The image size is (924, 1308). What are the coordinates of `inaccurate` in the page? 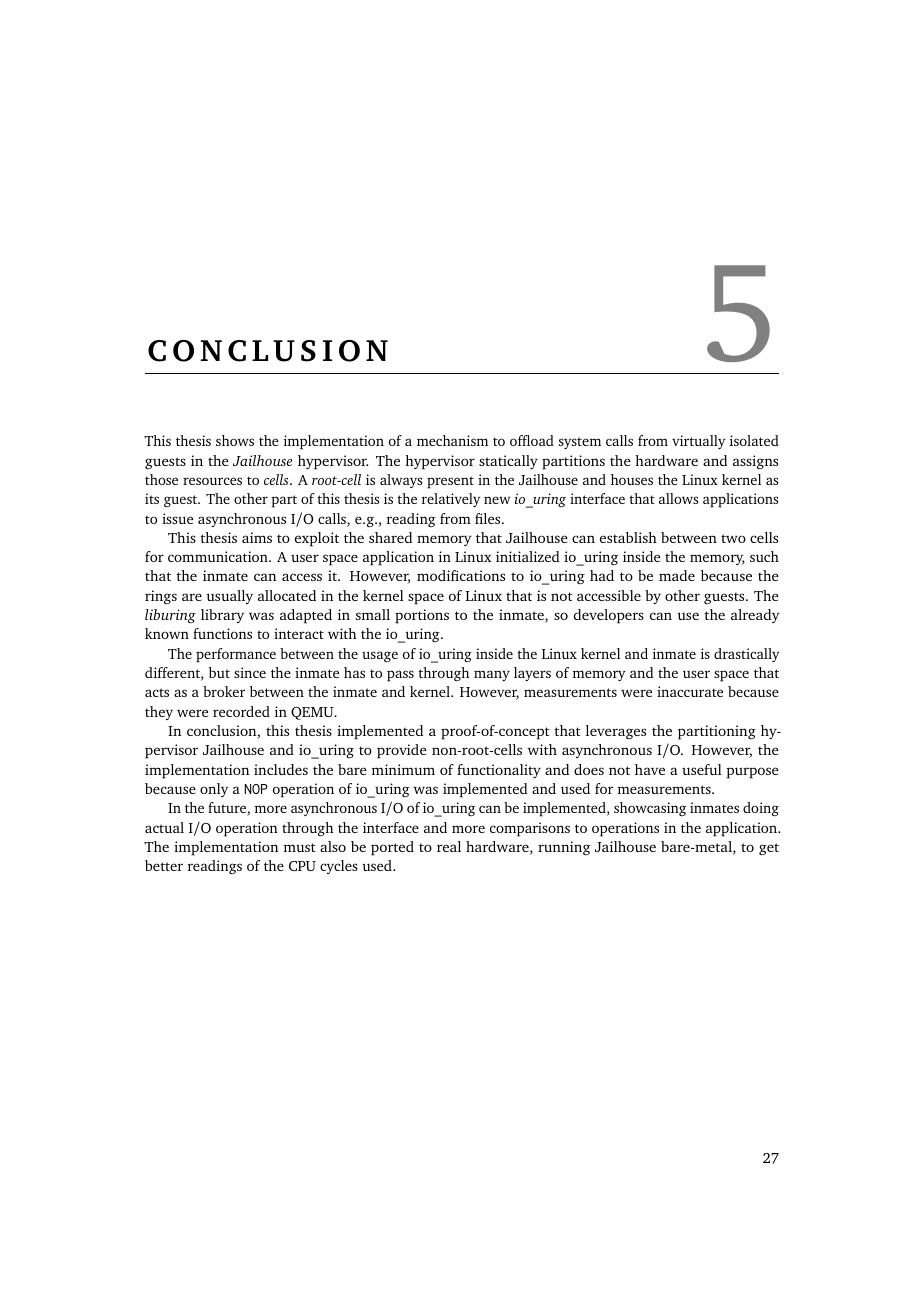 It's located at (690, 691).
